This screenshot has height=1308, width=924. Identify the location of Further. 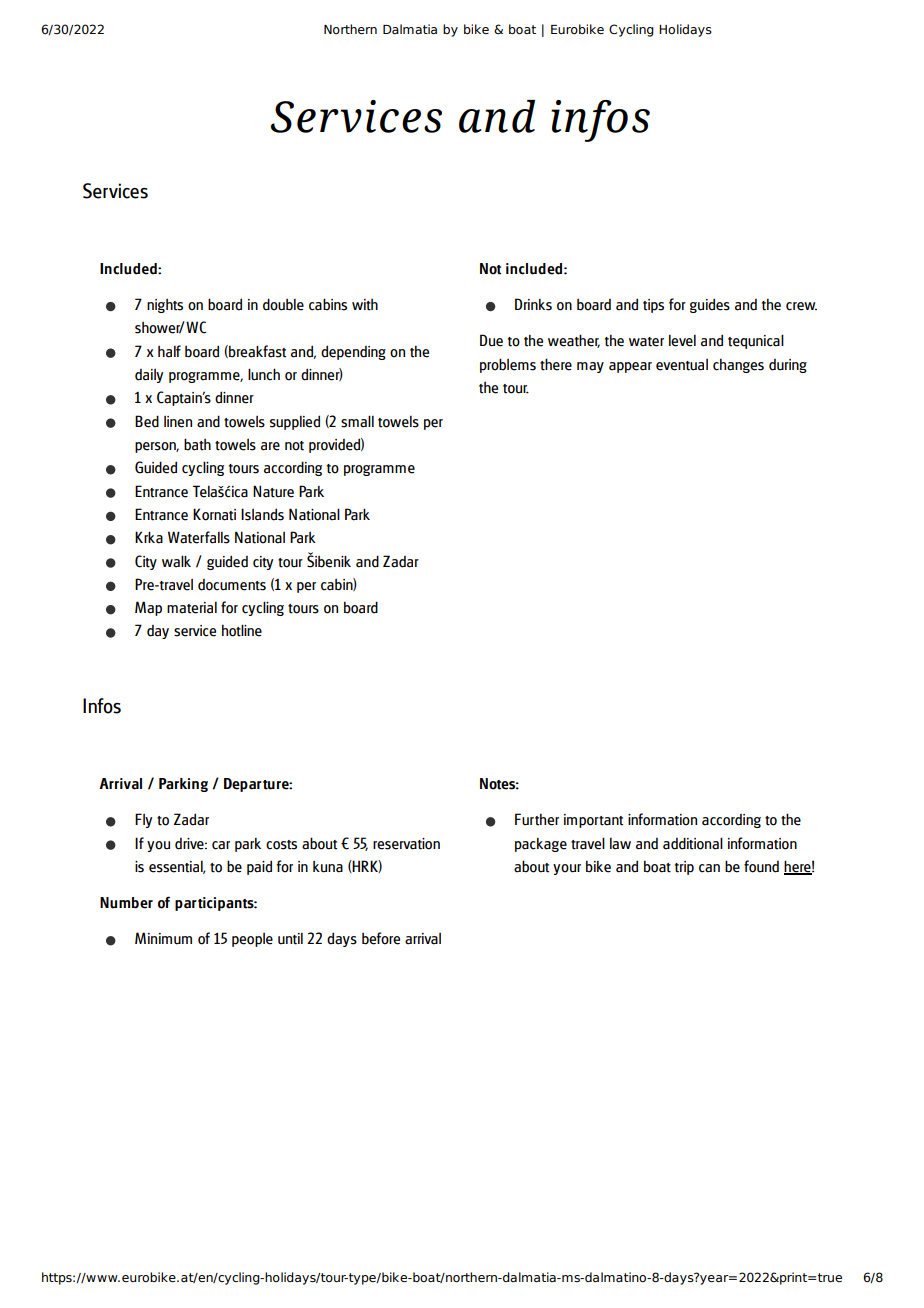
(537, 819).
